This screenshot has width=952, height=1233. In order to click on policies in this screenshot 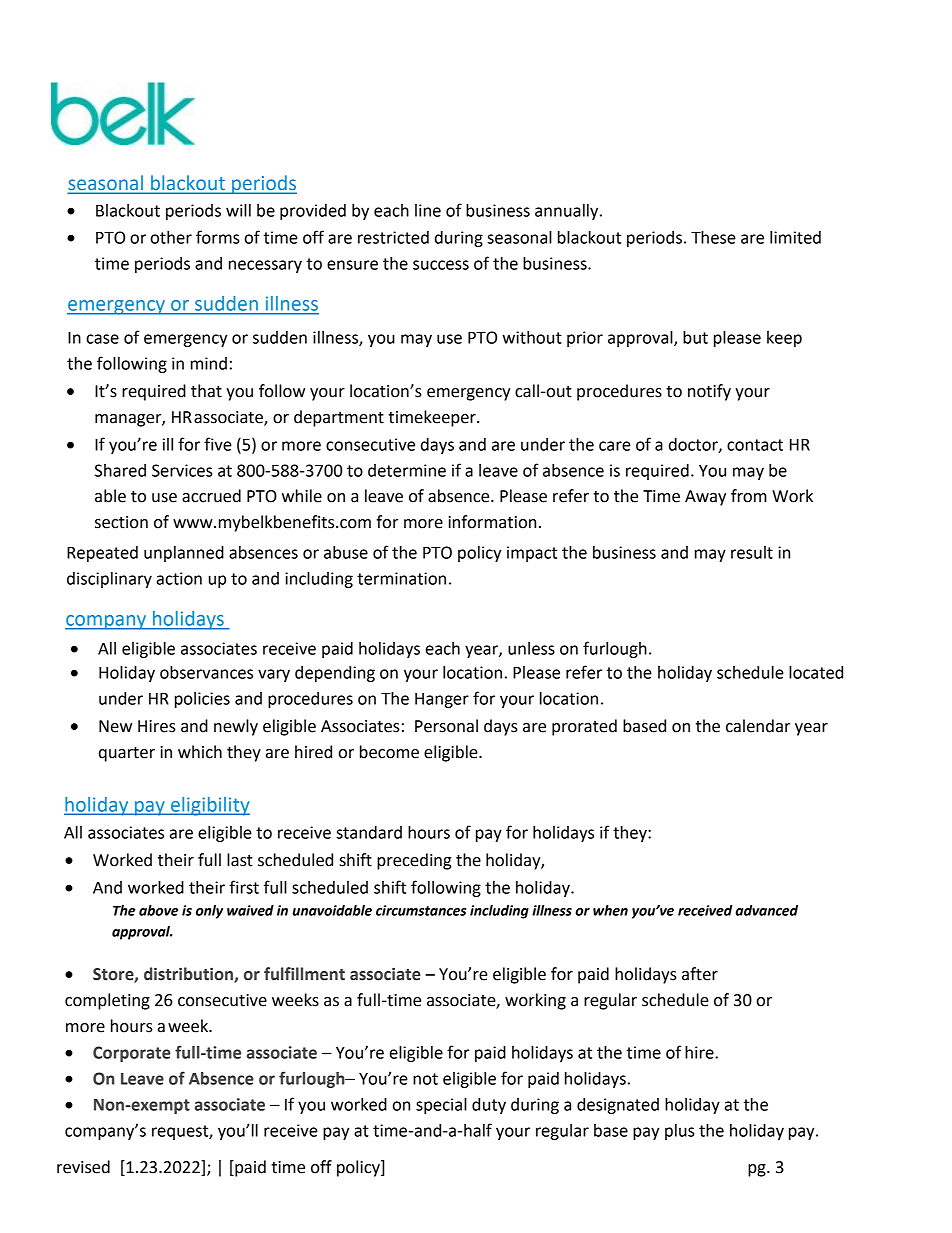, I will do `click(202, 700)`.
